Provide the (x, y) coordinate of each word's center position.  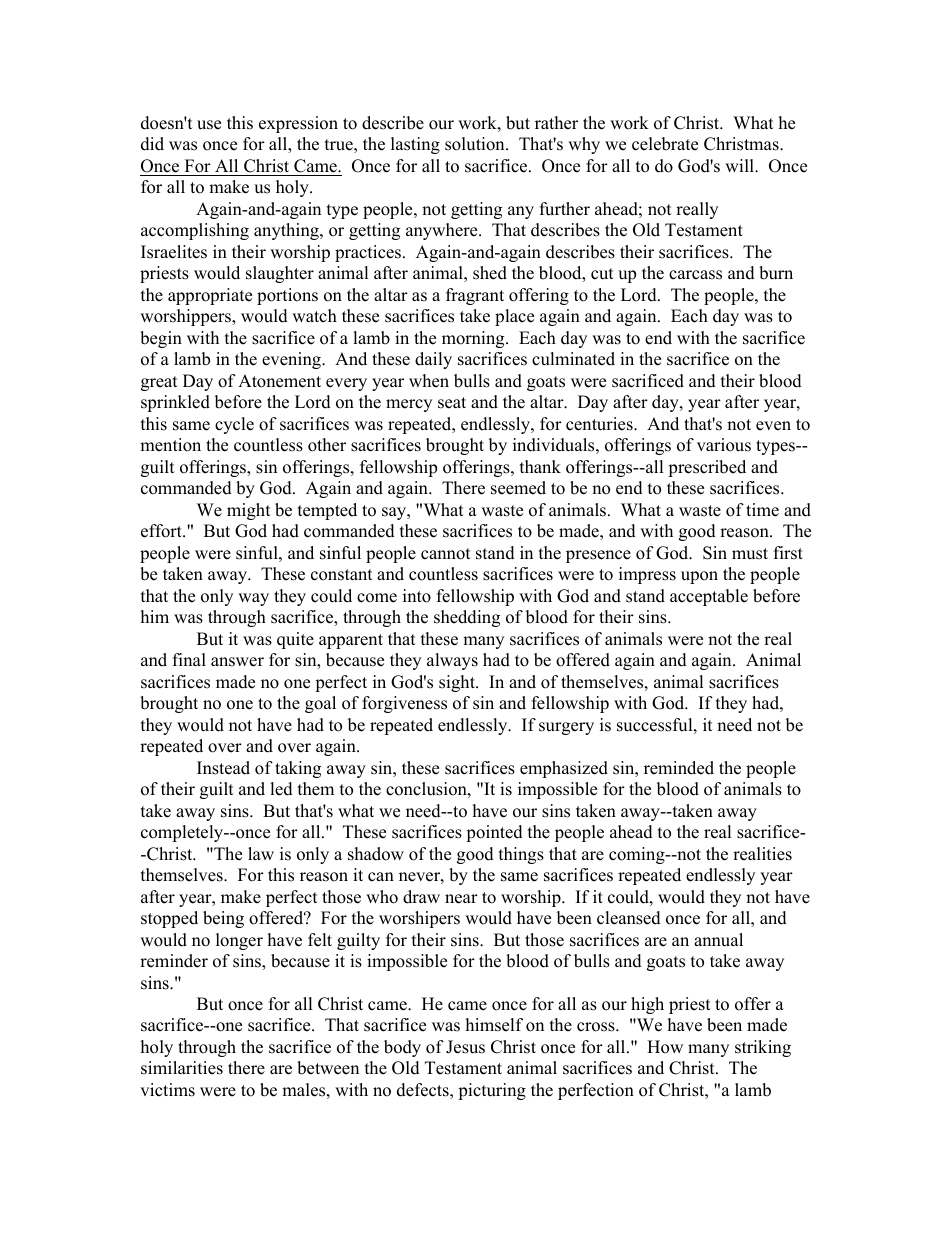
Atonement (279, 381)
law (261, 853)
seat (452, 403)
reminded (679, 768)
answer (237, 662)
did (152, 144)
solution (476, 144)
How (665, 1047)
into (417, 596)
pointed (494, 833)
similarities (182, 1068)
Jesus (465, 1047)
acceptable (709, 597)
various (724, 445)
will (740, 165)
